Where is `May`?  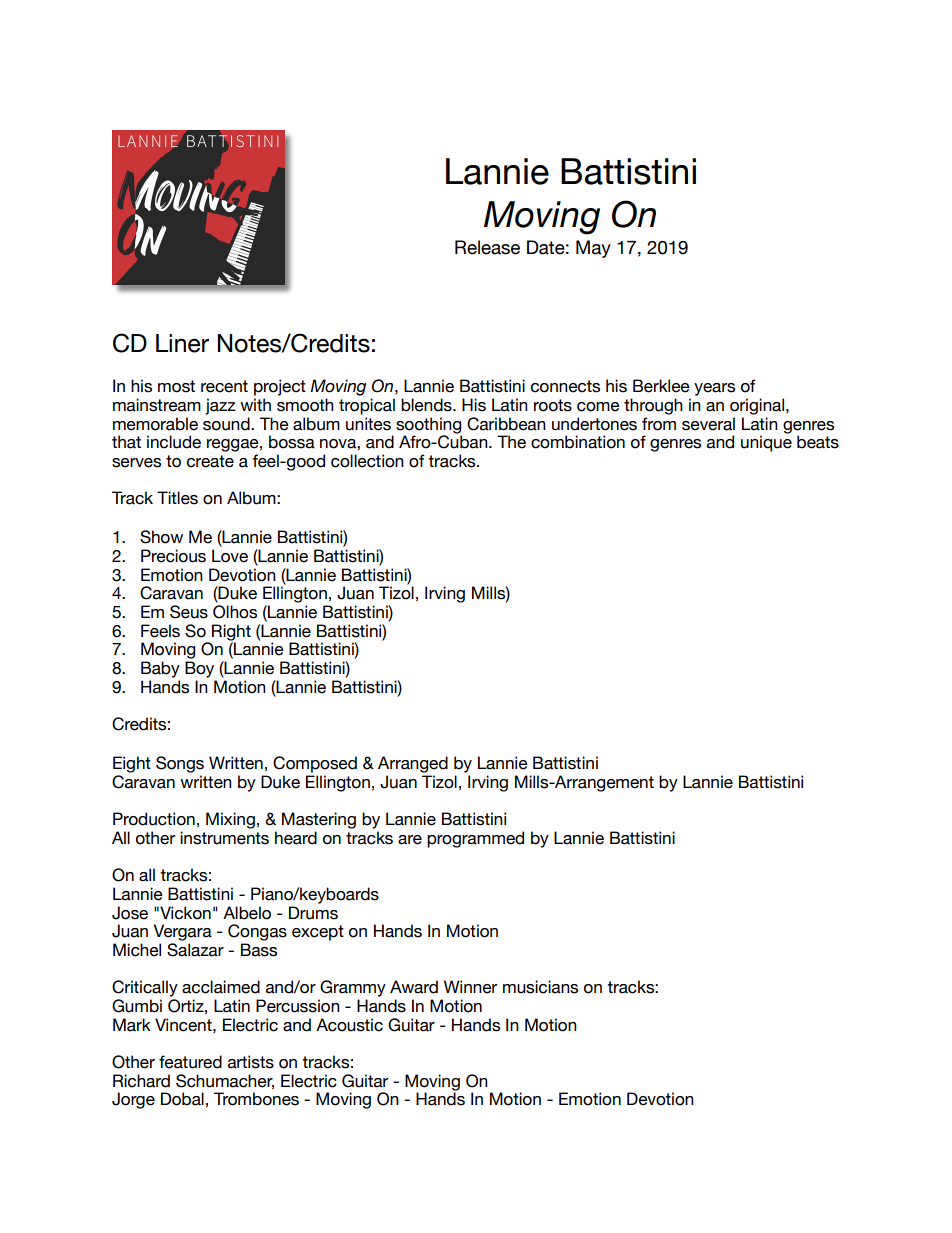 May is located at coordinates (593, 249).
